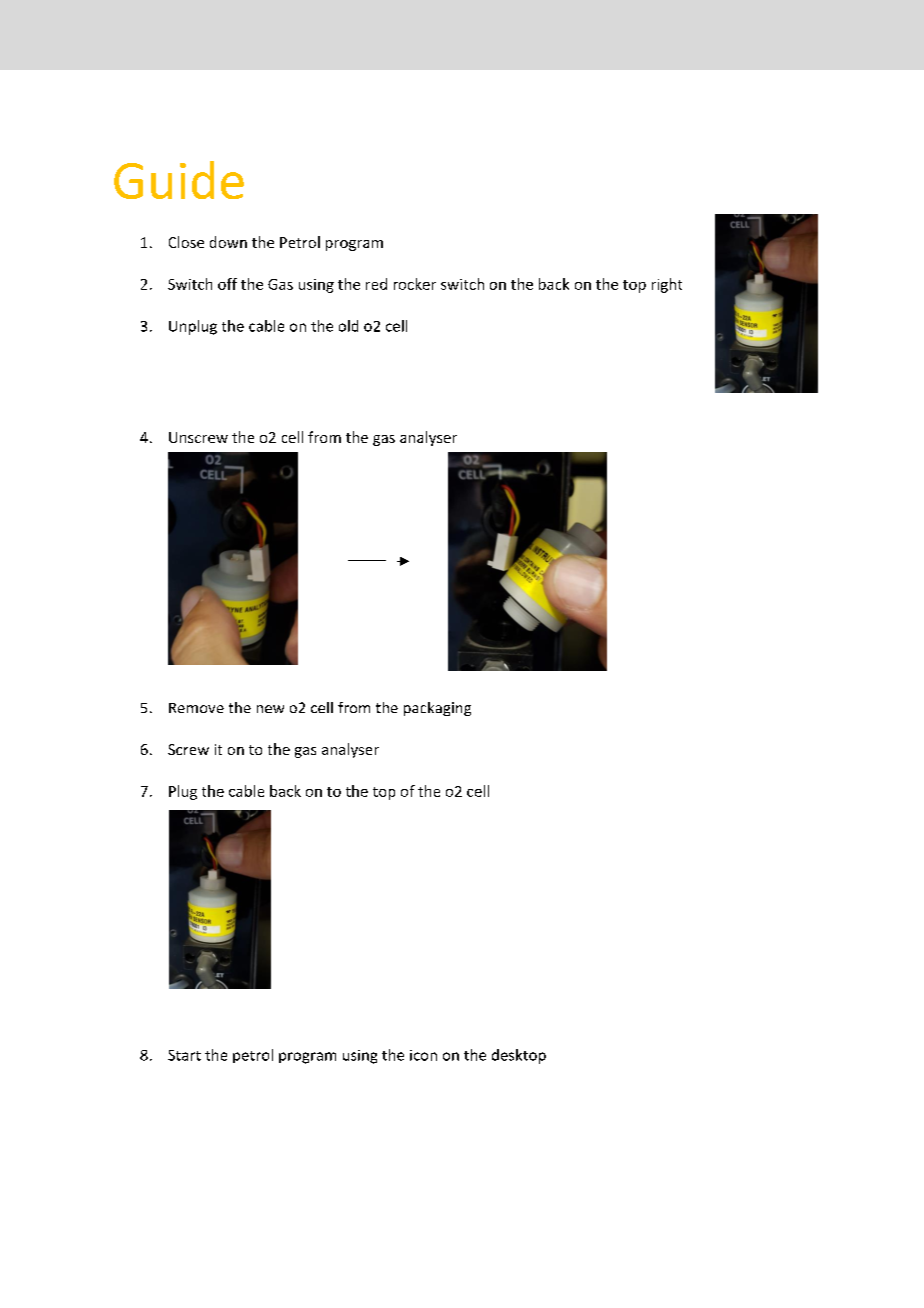 The height and width of the screenshot is (1308, 924). Describe the element at coordinates (415, 284) in the screenshot. I see `rocker` at that location.
